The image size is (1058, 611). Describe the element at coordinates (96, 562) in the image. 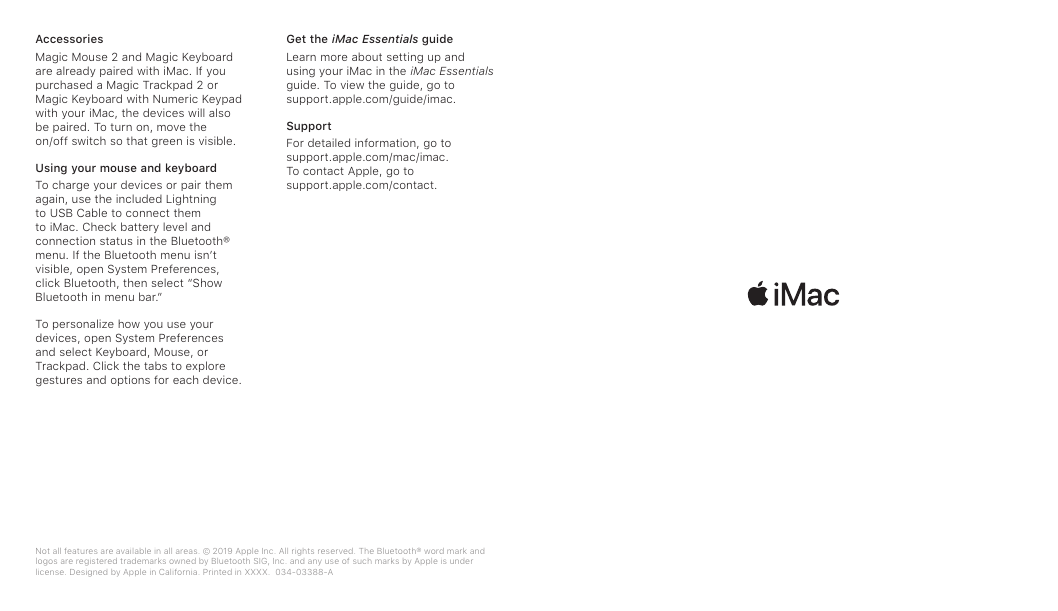

I see `registered` at that location.
